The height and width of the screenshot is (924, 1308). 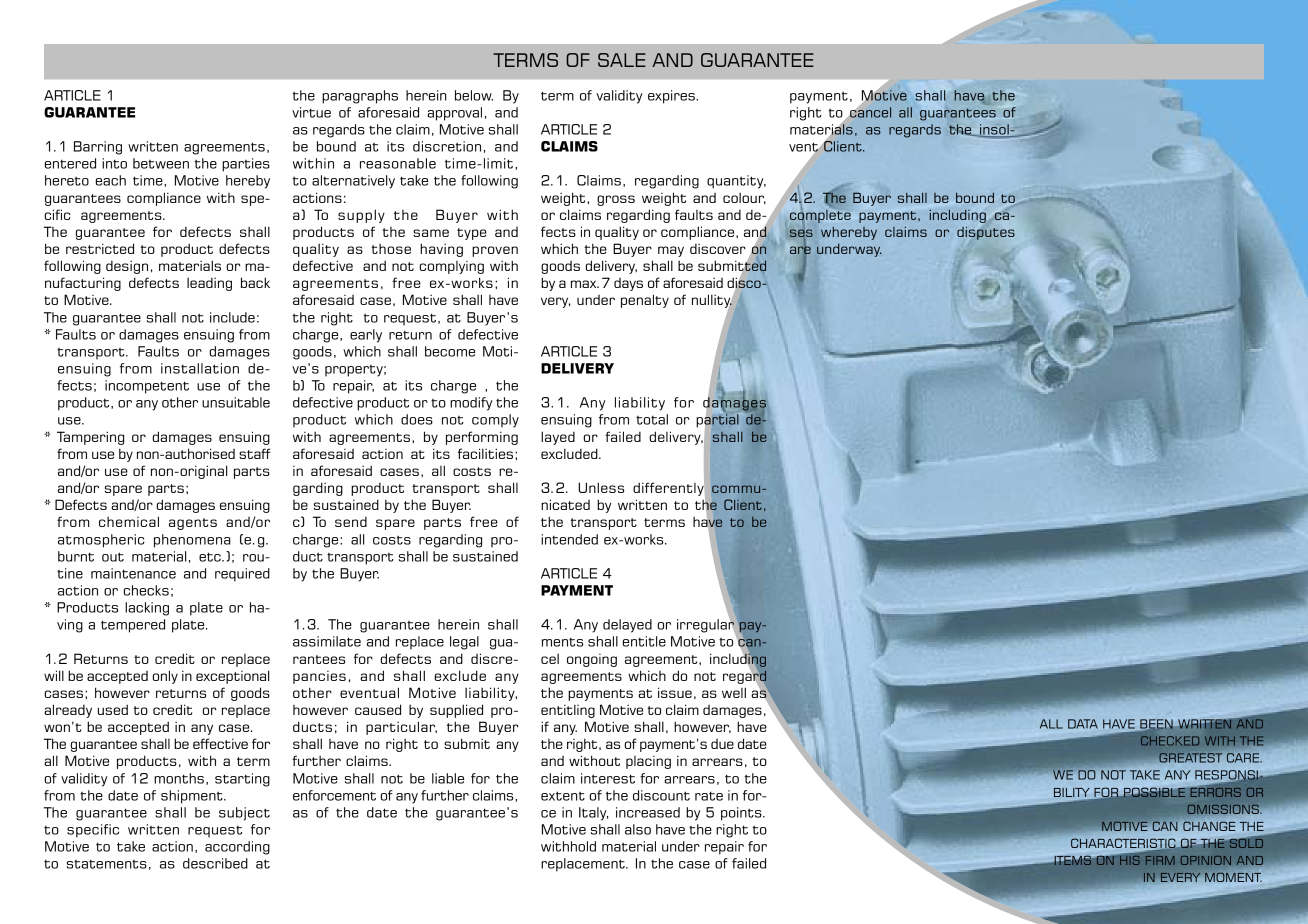 What do you see at coordinates (1083, 724) in the screenshot?
I see `DATA` at bounding box center [1083, 724].
